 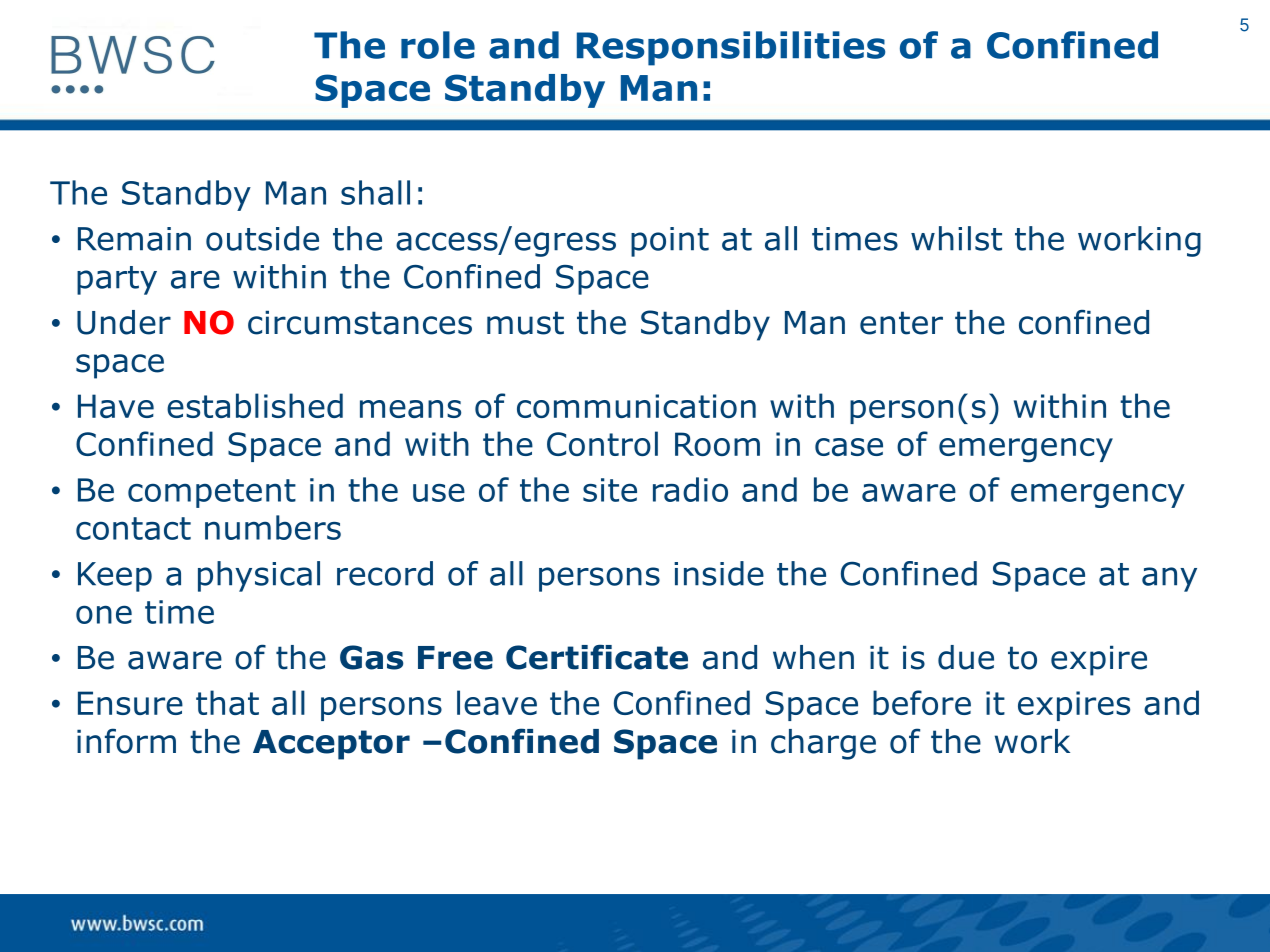 What do you see at coordinates (438, 45) in the screenshot?
I see `role` at bounding box center [438, 45].
